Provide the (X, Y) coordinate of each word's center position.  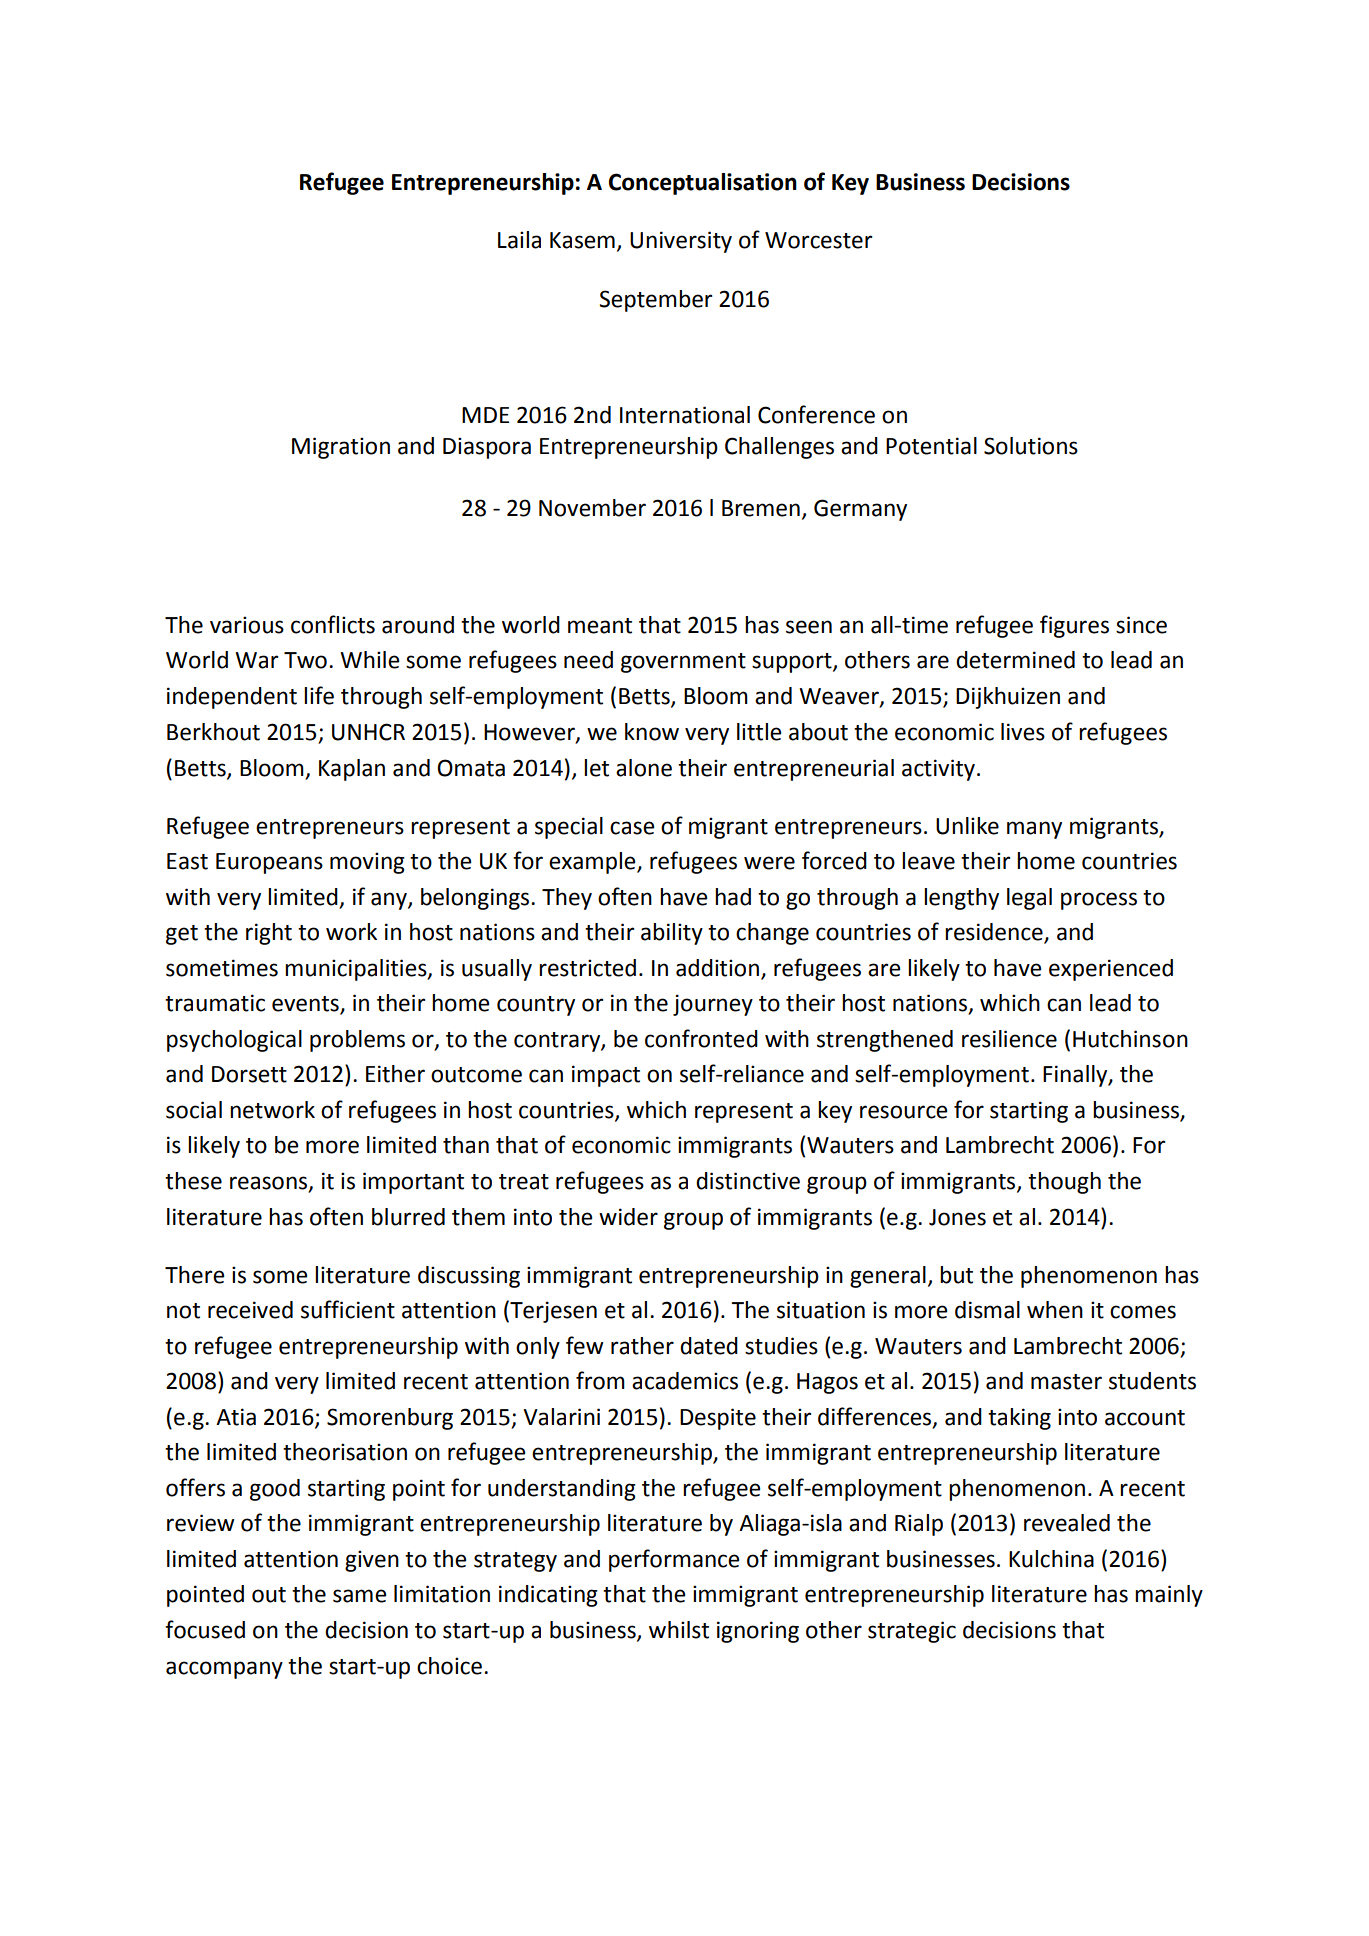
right (269, 934)
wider (628, 1217)
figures (1074, 626)
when (1055, 1310)
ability (672, 934)
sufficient (348, 1309)
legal (1029, 899)
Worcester (818, 240)
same (359, 1596)
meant (600, 626)
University (681, 242)
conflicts (333, 624)
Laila (519, 240)
